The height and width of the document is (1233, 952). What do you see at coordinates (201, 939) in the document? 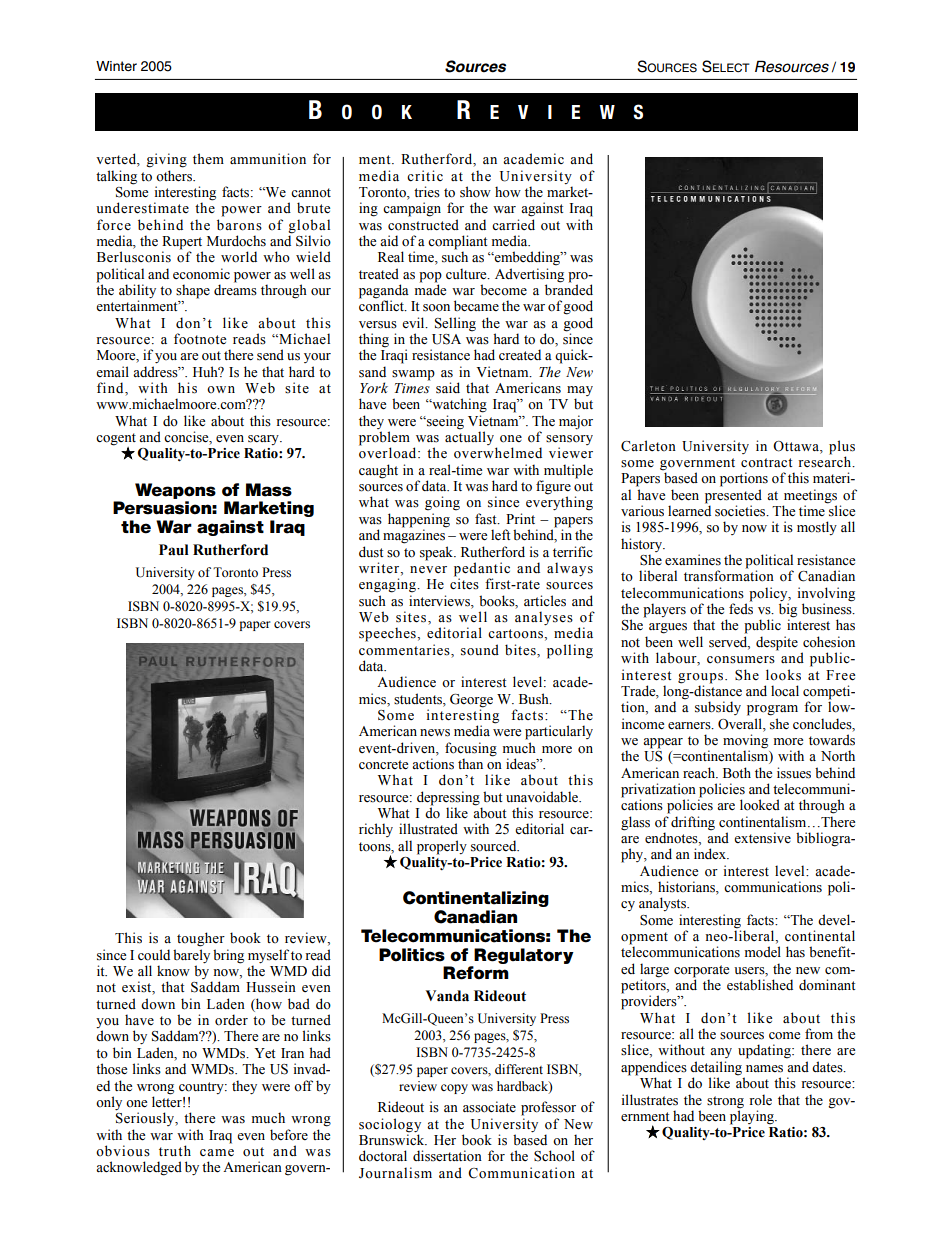
I see `tougher` at bounding box center [201, 939].
